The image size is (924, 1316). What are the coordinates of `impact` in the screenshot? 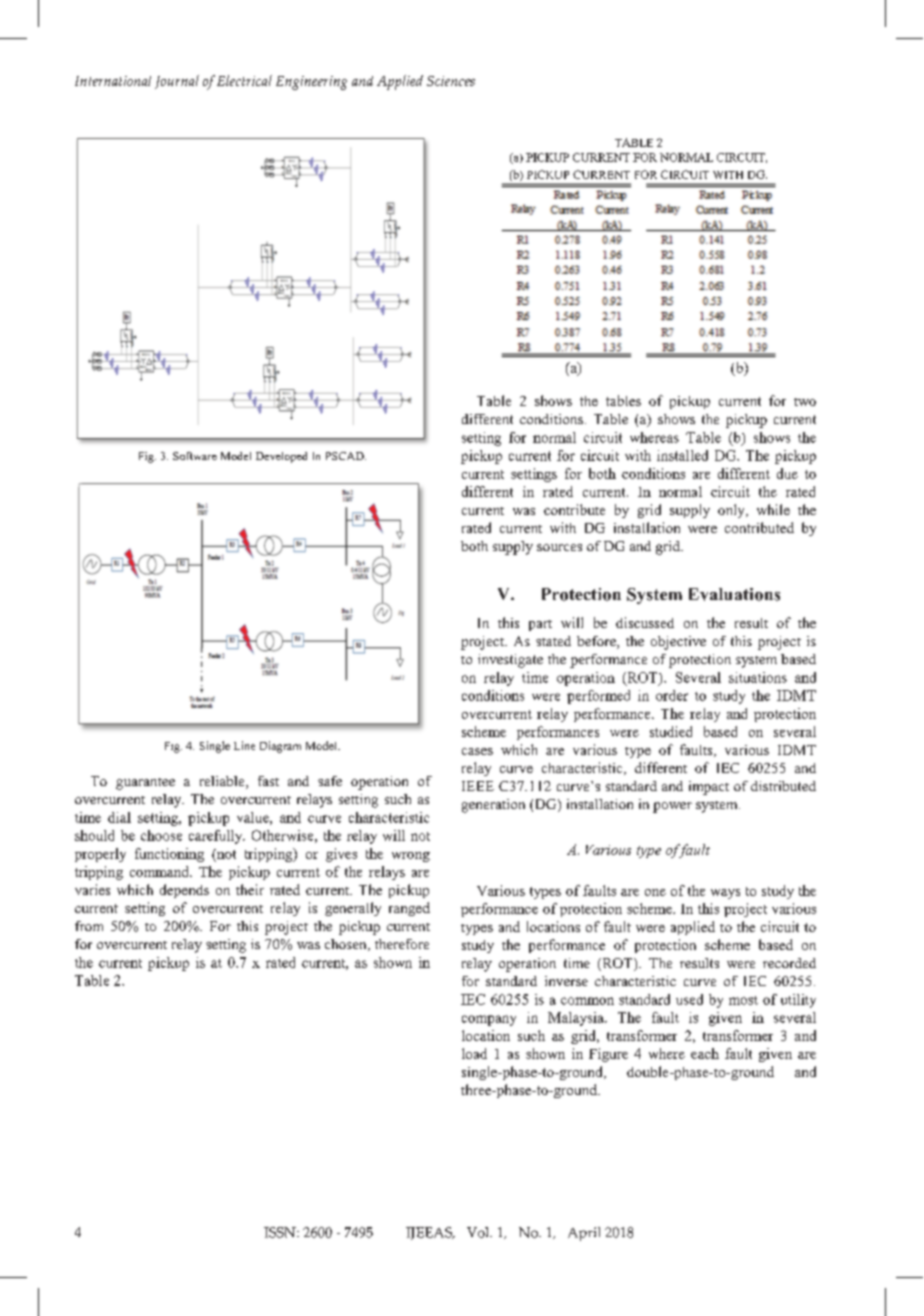 It's located at (709, 788).
